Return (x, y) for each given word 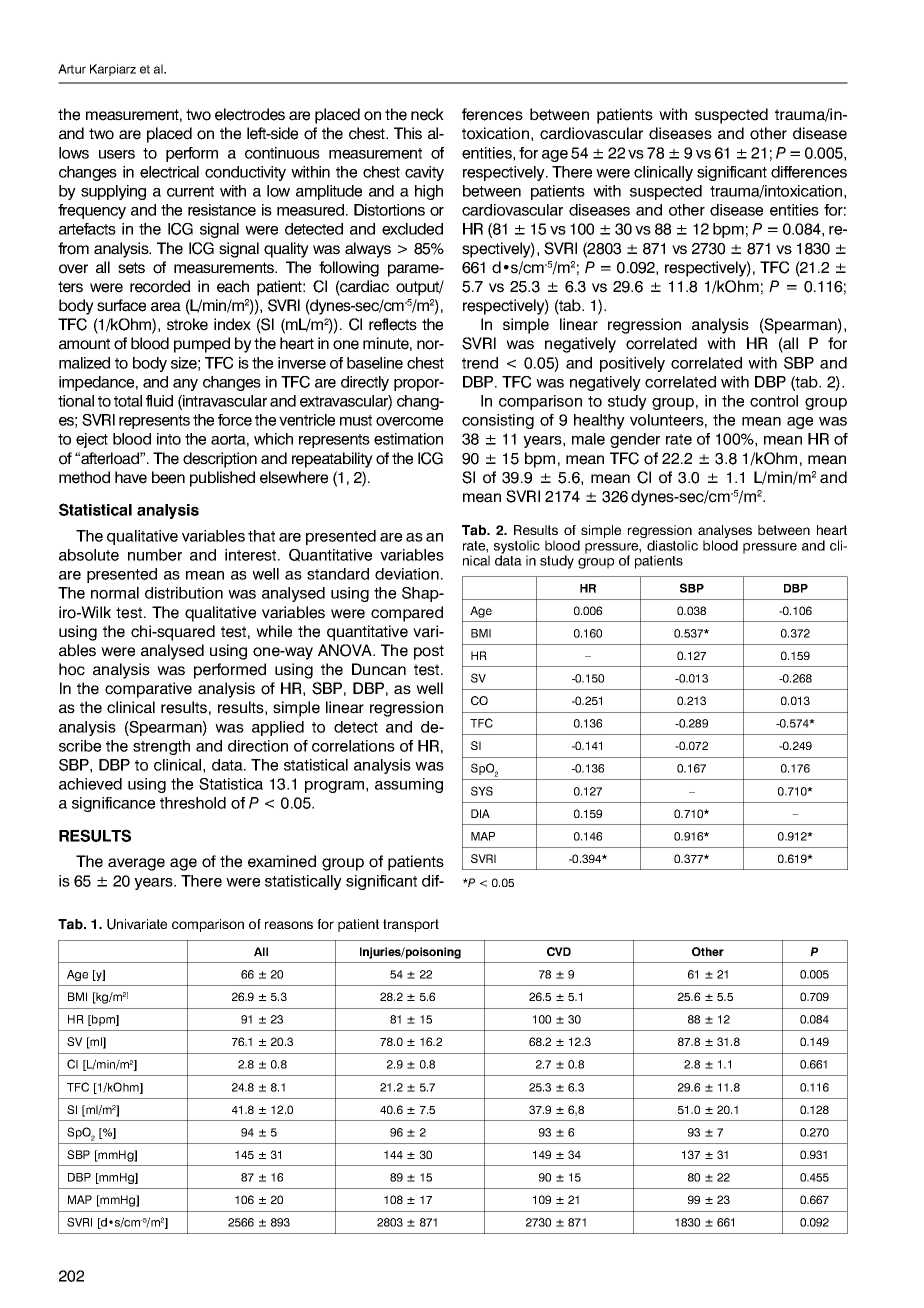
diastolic (672, 545)
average (136, 864)
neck (427, 114)
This (408, 133)
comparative (148, 690)
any (185, 385)
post (429, 652)
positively (632, 364)
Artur (72, 69)
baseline (375, 363)
